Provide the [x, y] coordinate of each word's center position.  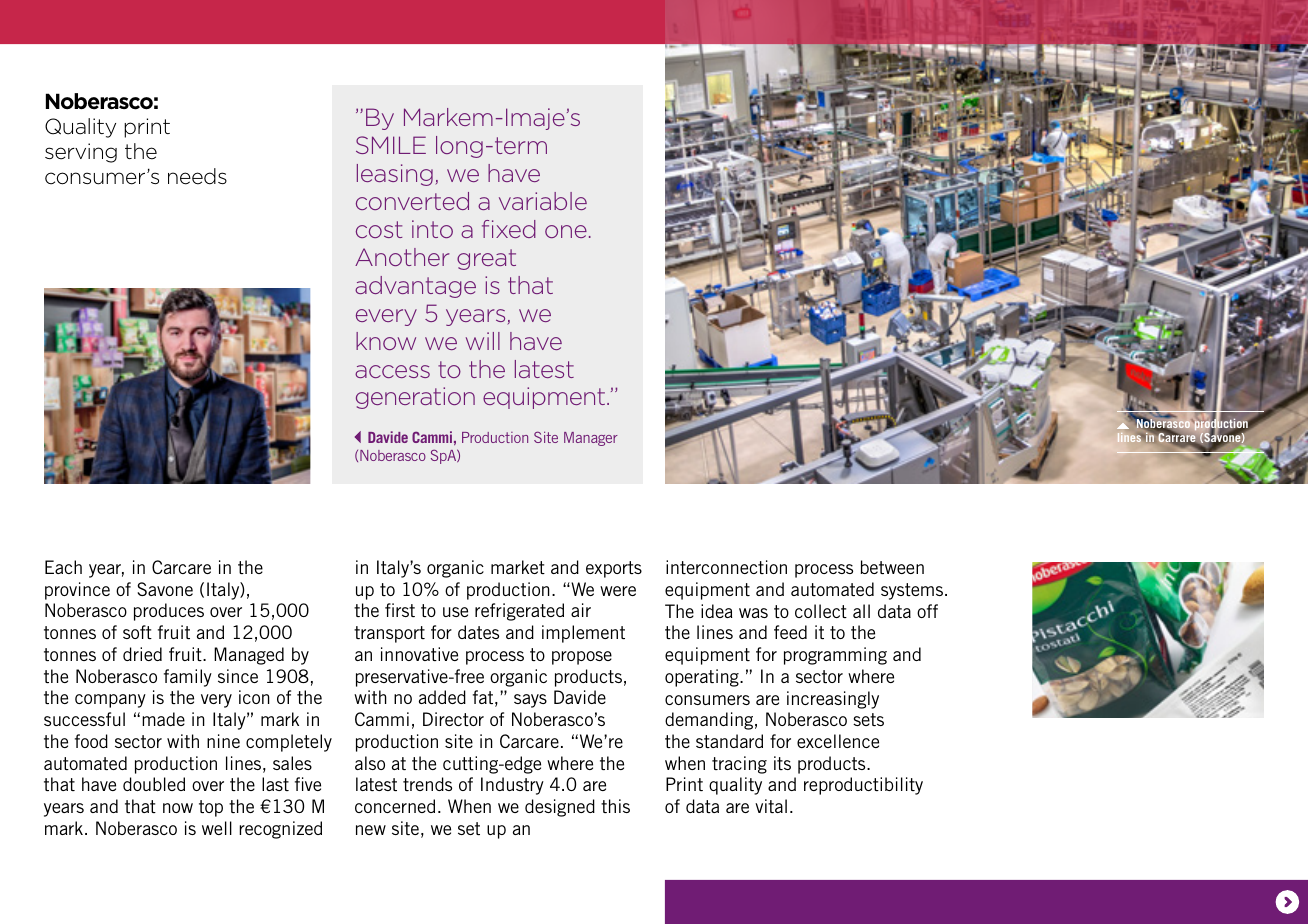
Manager [591, 439]
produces [169, 612]
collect [821, 611]
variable [543, 201]
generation [415, 398]
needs [197, 176]
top [211, 808]
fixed [509, 229]
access [392, 371]
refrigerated [519, 612]
